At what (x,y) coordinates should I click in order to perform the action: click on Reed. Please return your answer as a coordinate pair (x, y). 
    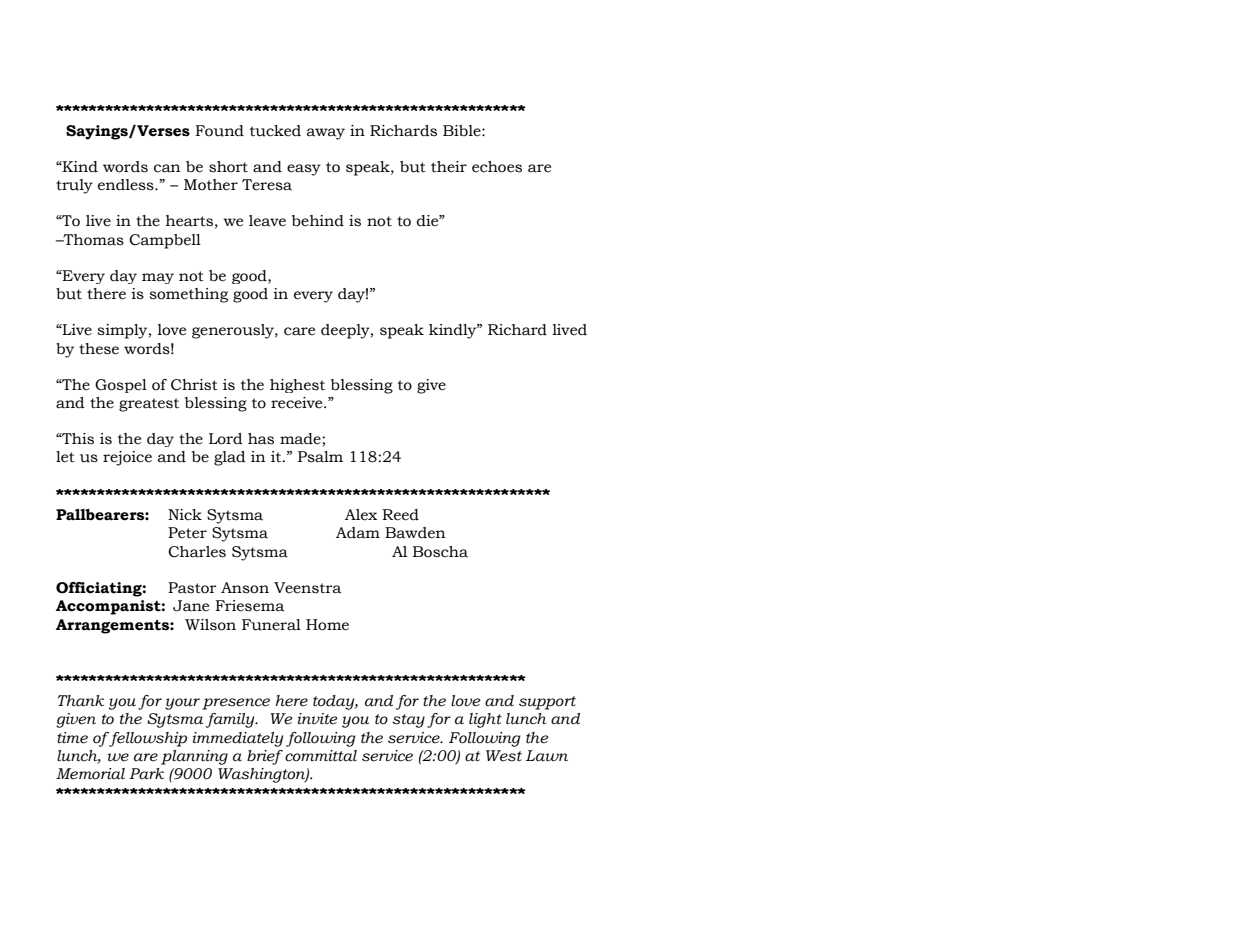
    Looking at the image, I should click on (400, 515).
